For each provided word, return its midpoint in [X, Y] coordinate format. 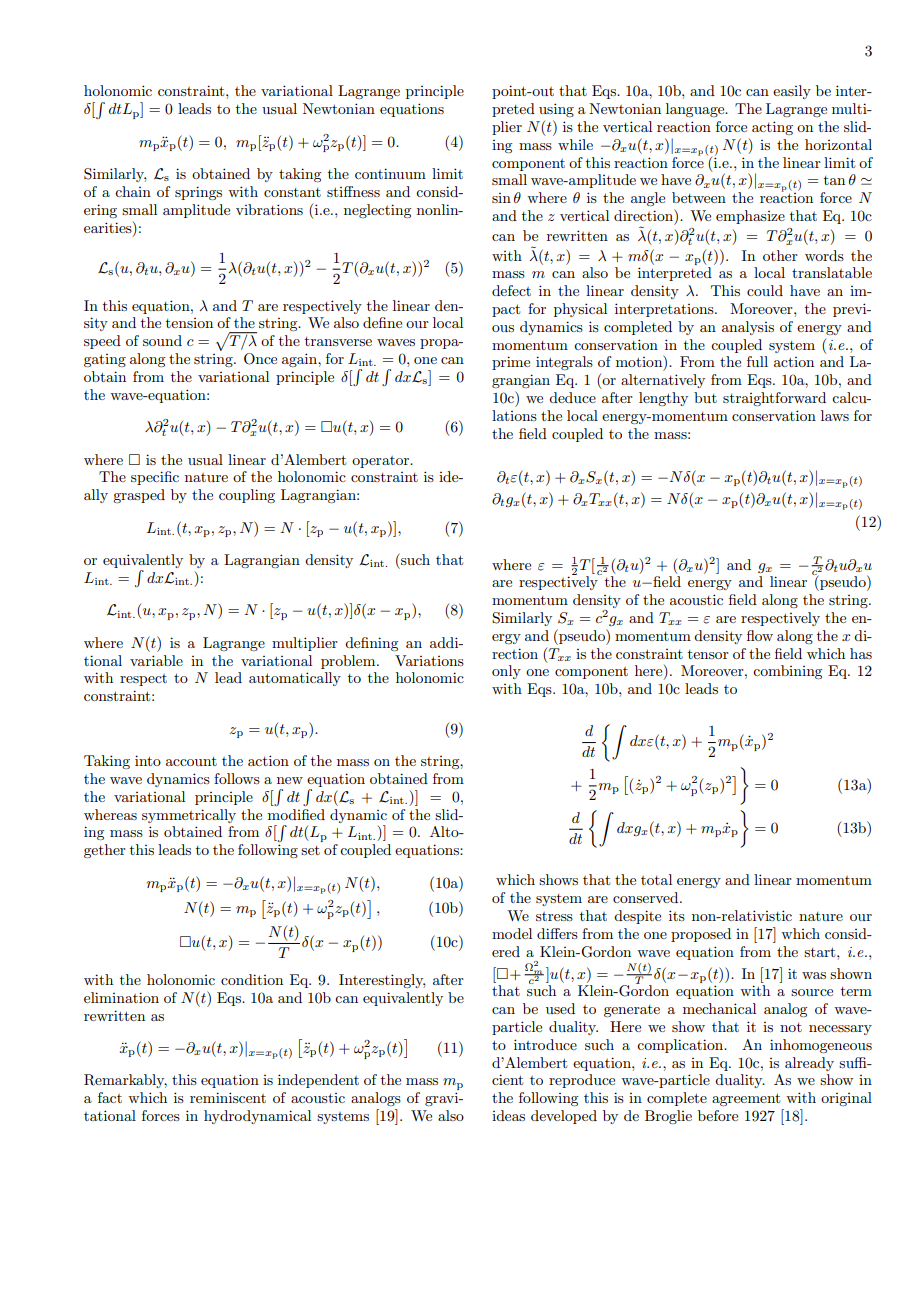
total [656, 879]
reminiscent [228, 1097]
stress [554, 916]
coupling [247, 496]
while [575, 144]
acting [772, 128]
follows [237, 778]
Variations [429, 660]
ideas [508, 1115]
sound [162, 340]
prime [511, 363]
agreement [746, 1099]
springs [198, 193]
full [757, 361]
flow [760, 635]
